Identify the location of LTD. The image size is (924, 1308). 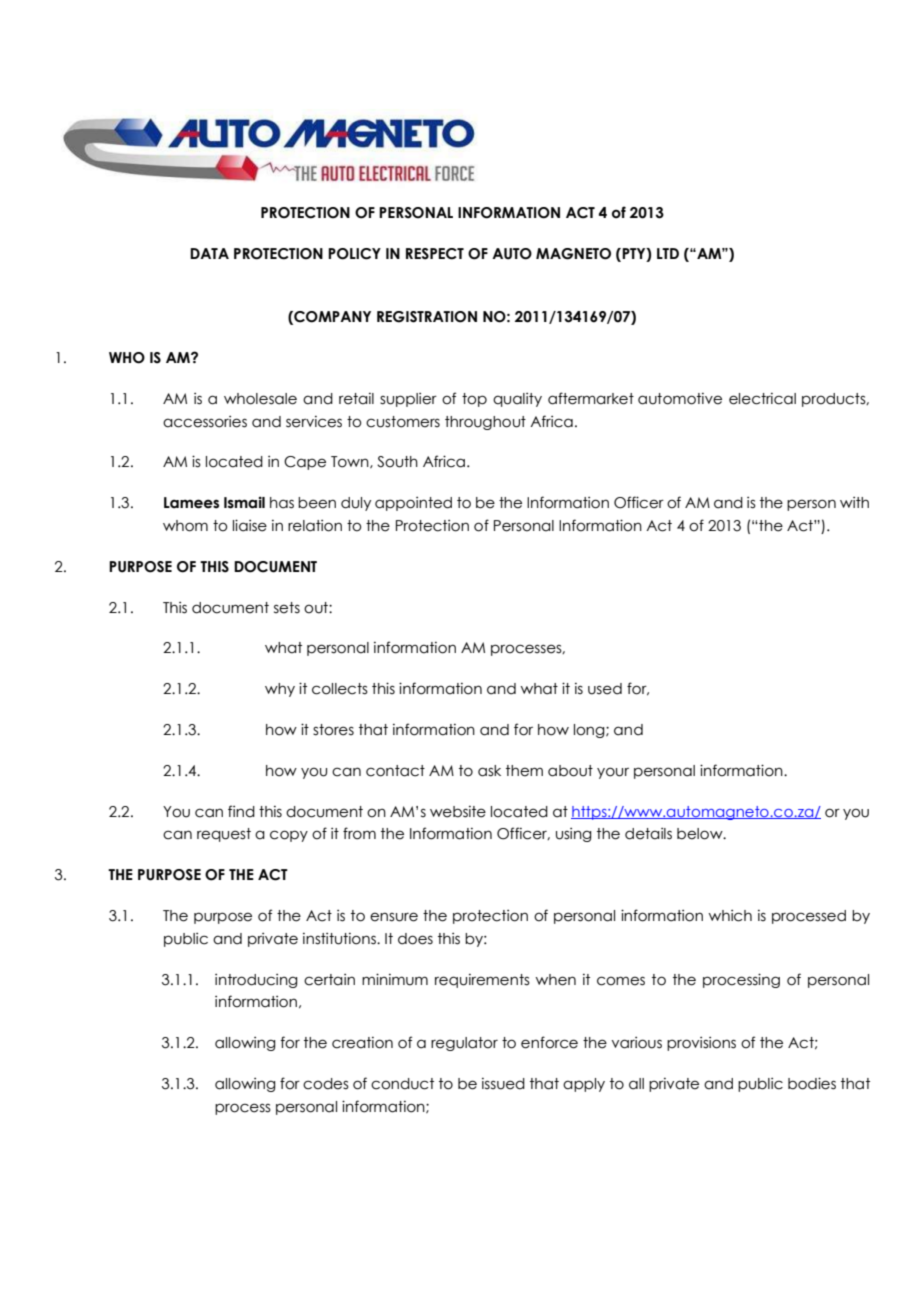
(668, 253).
